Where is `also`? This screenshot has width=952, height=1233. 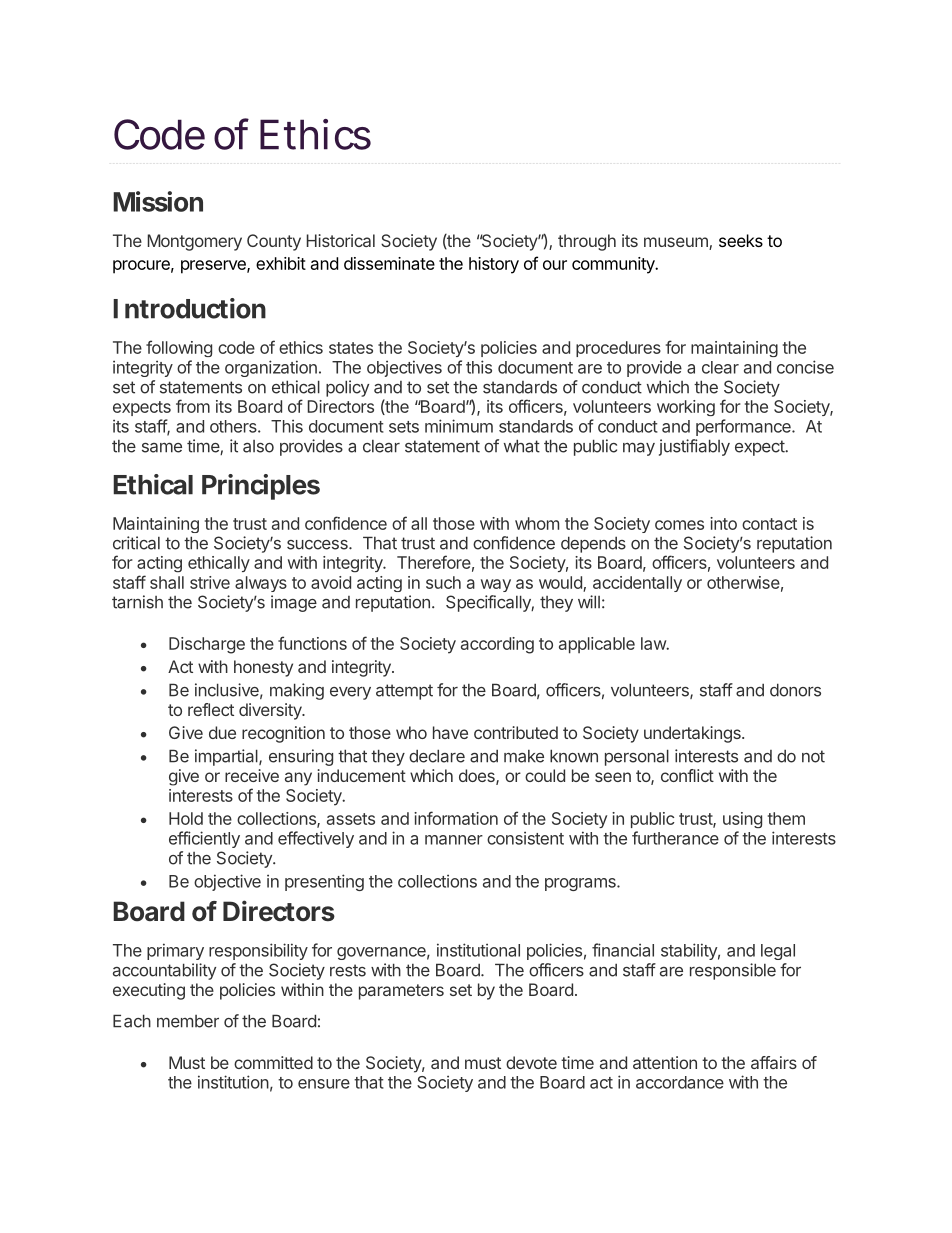
also is located at coordinates (258, 446).
